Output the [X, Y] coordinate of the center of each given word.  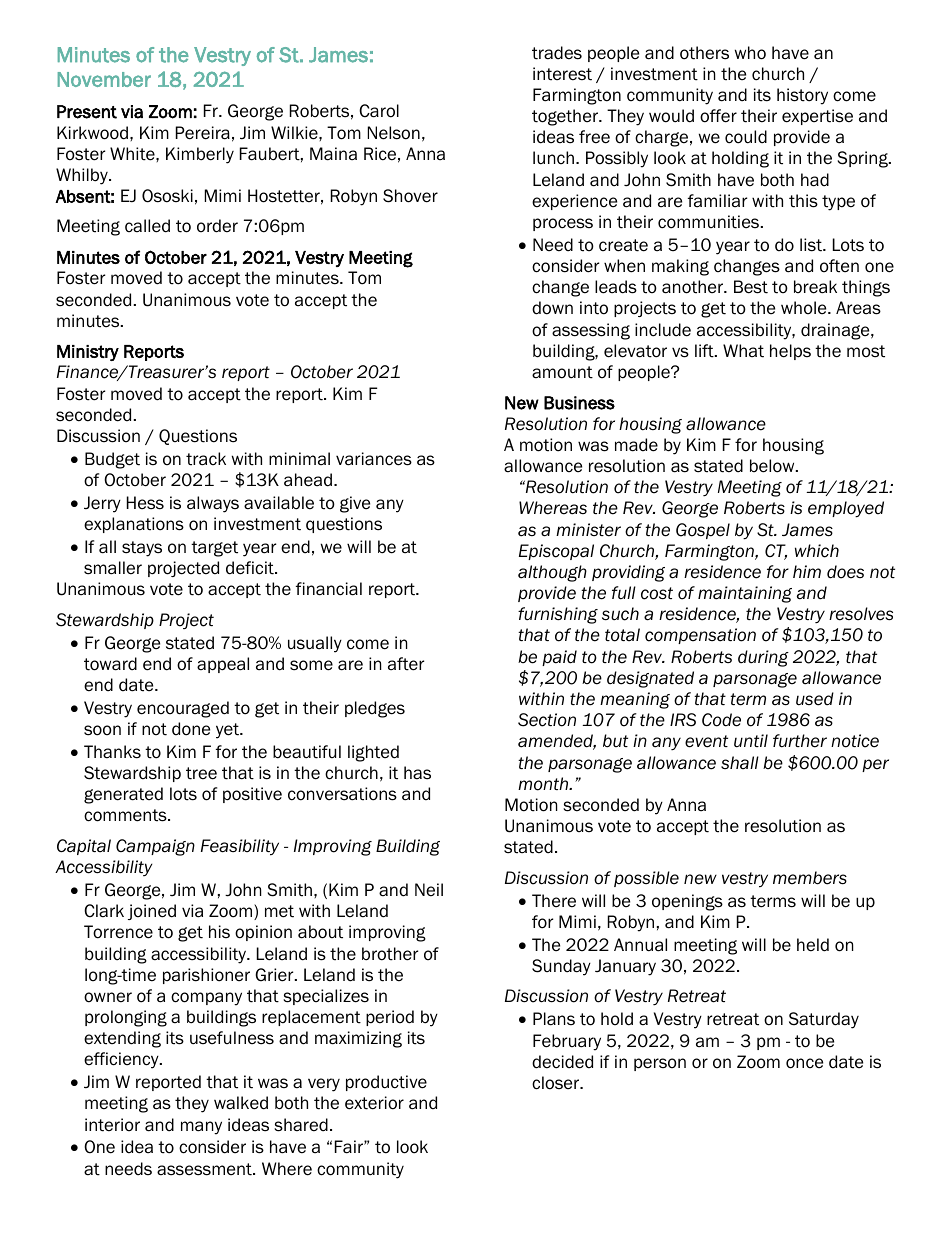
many [201, 1128]
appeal [223, 665]
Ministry [88, 353]
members [810, 878]
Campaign [155, 847]
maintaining [745, 594]
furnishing [558, 615]
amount [562, 372]
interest [562, 74]
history [802, 96]
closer [557, 1083]
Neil [429, 890]
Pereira [203, 133]
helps [790, 352]
